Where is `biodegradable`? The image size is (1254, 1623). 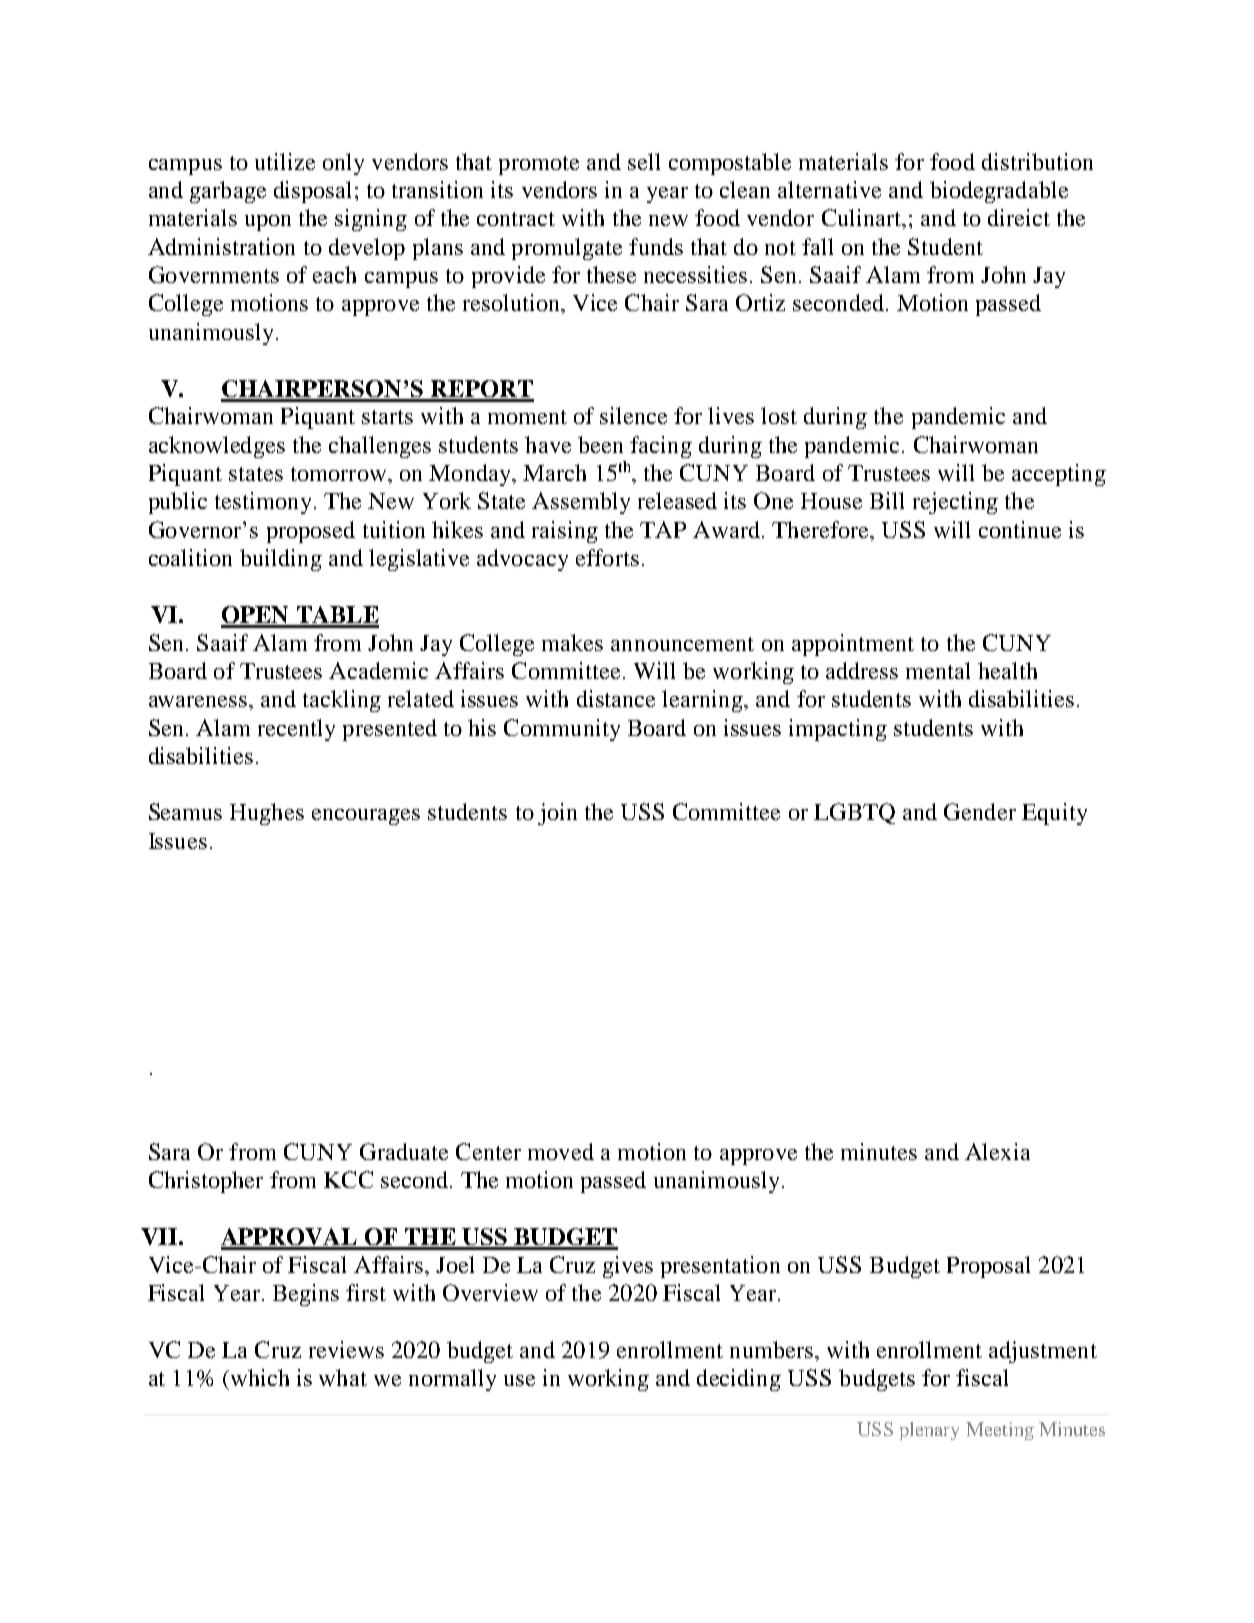
biodegradable is located at coordinates (999, 192).
